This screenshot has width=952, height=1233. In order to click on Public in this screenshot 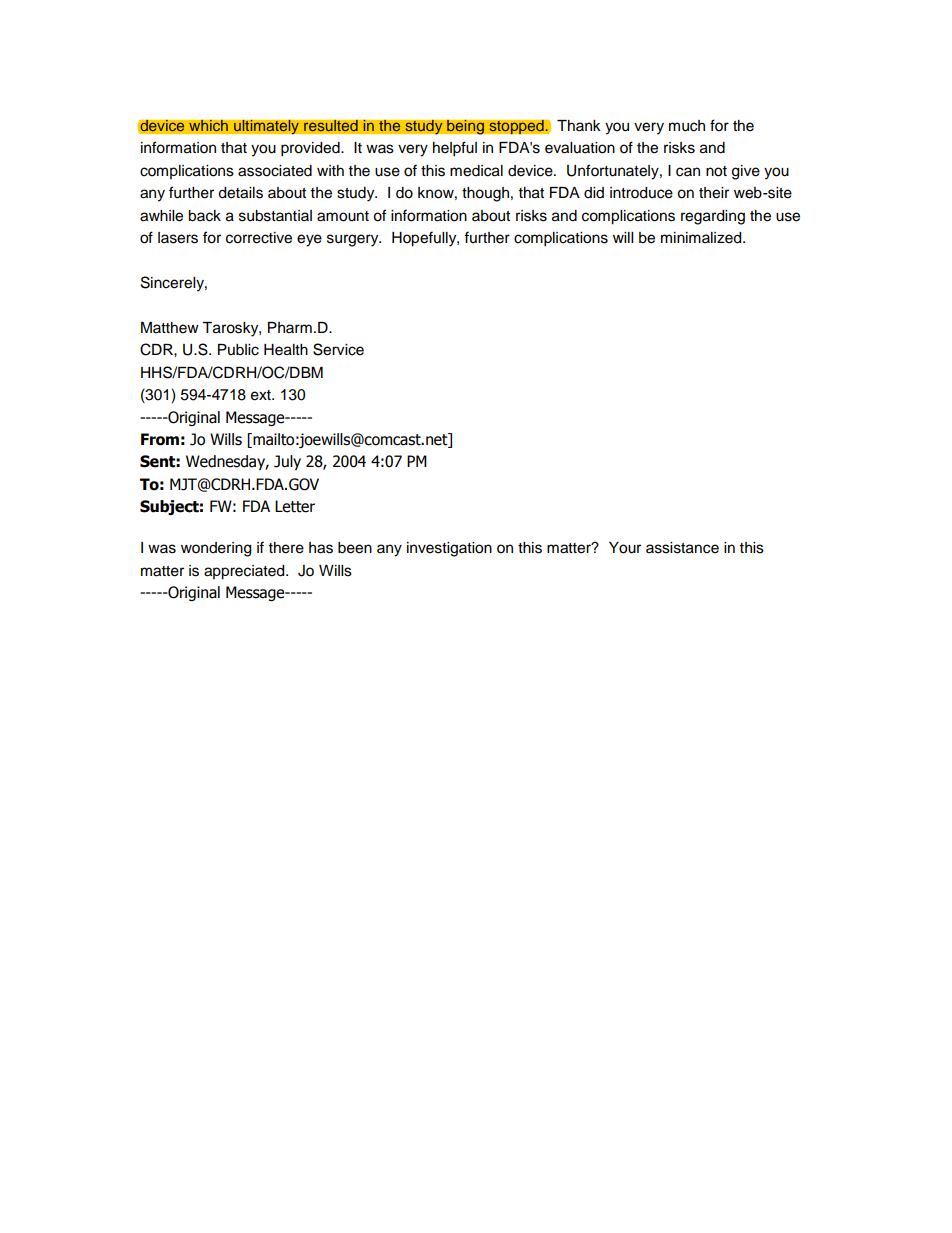, I will do `click(238, 350)`.
